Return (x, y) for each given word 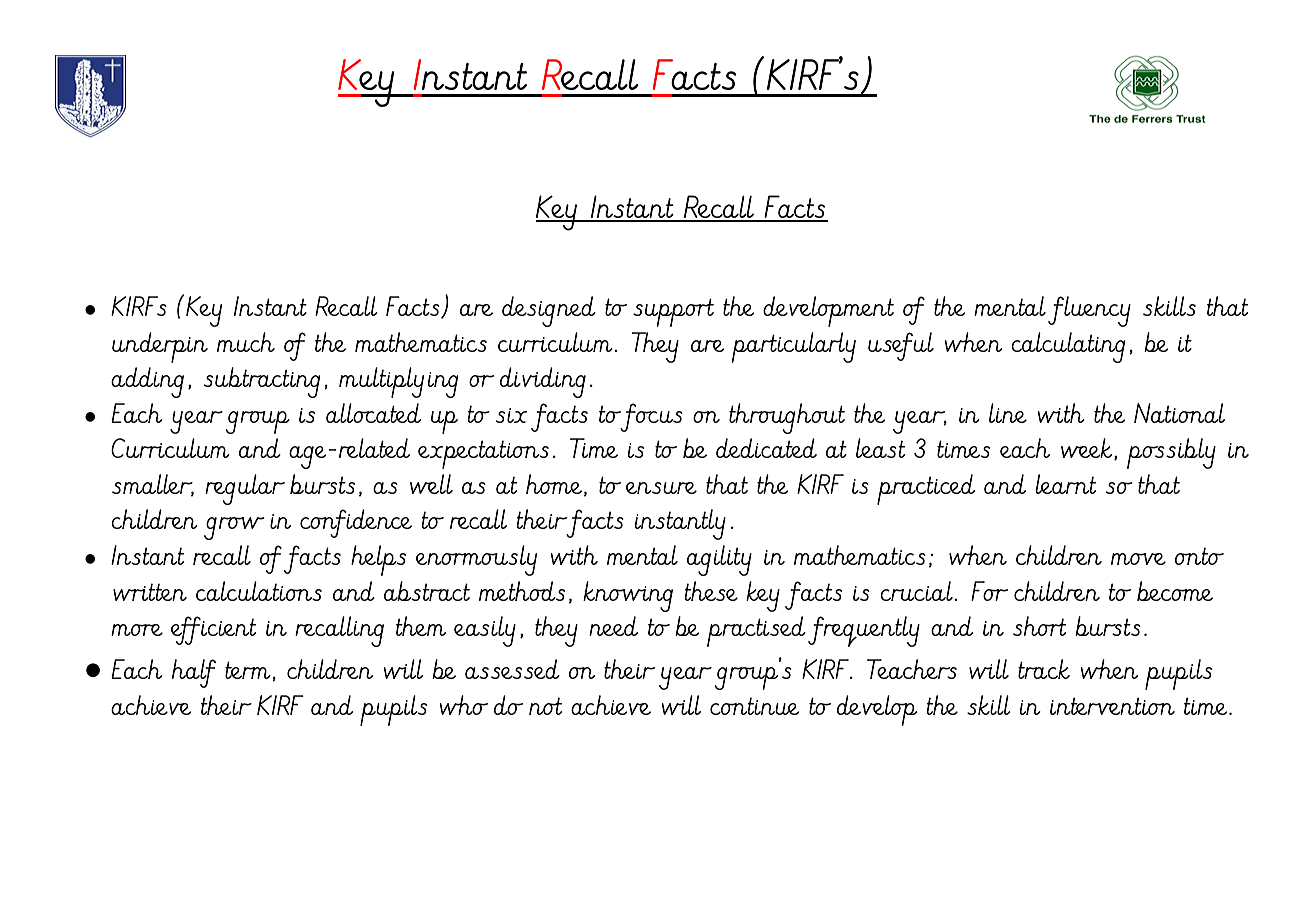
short (1039, 626)
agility (719, 560)
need (613, 626)
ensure (661, 488)
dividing (543, 382)
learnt (1065, 484)
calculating (1068, 347)
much (246, 342)
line (1008, 413)
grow (234, 528)
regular (245, 489)
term (249, 671)
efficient (213, 630)
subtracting (262, 382)
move (1138, 559)
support (673, 312)
